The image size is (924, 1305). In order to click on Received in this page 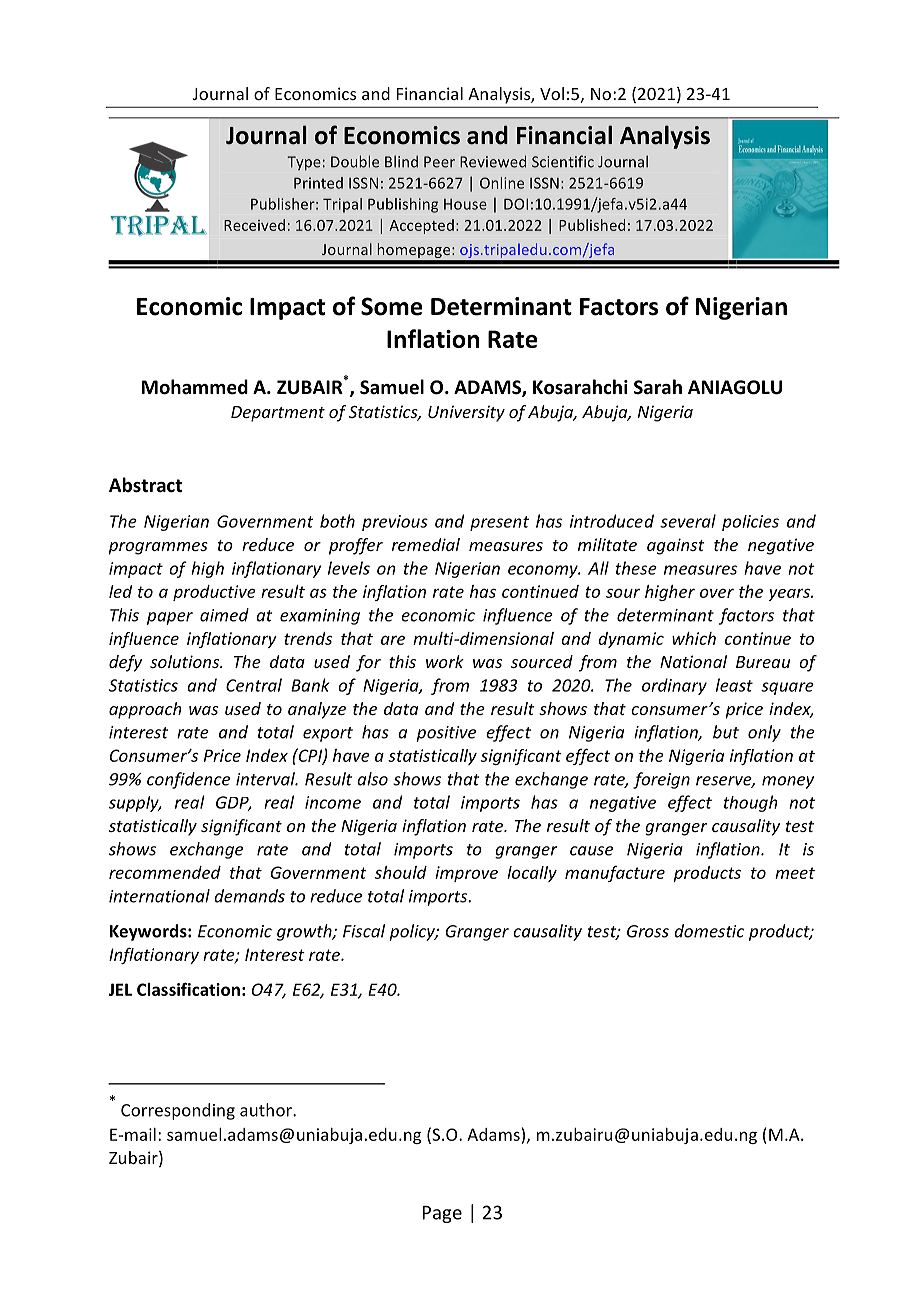, I will do `click(254, 225)`.
